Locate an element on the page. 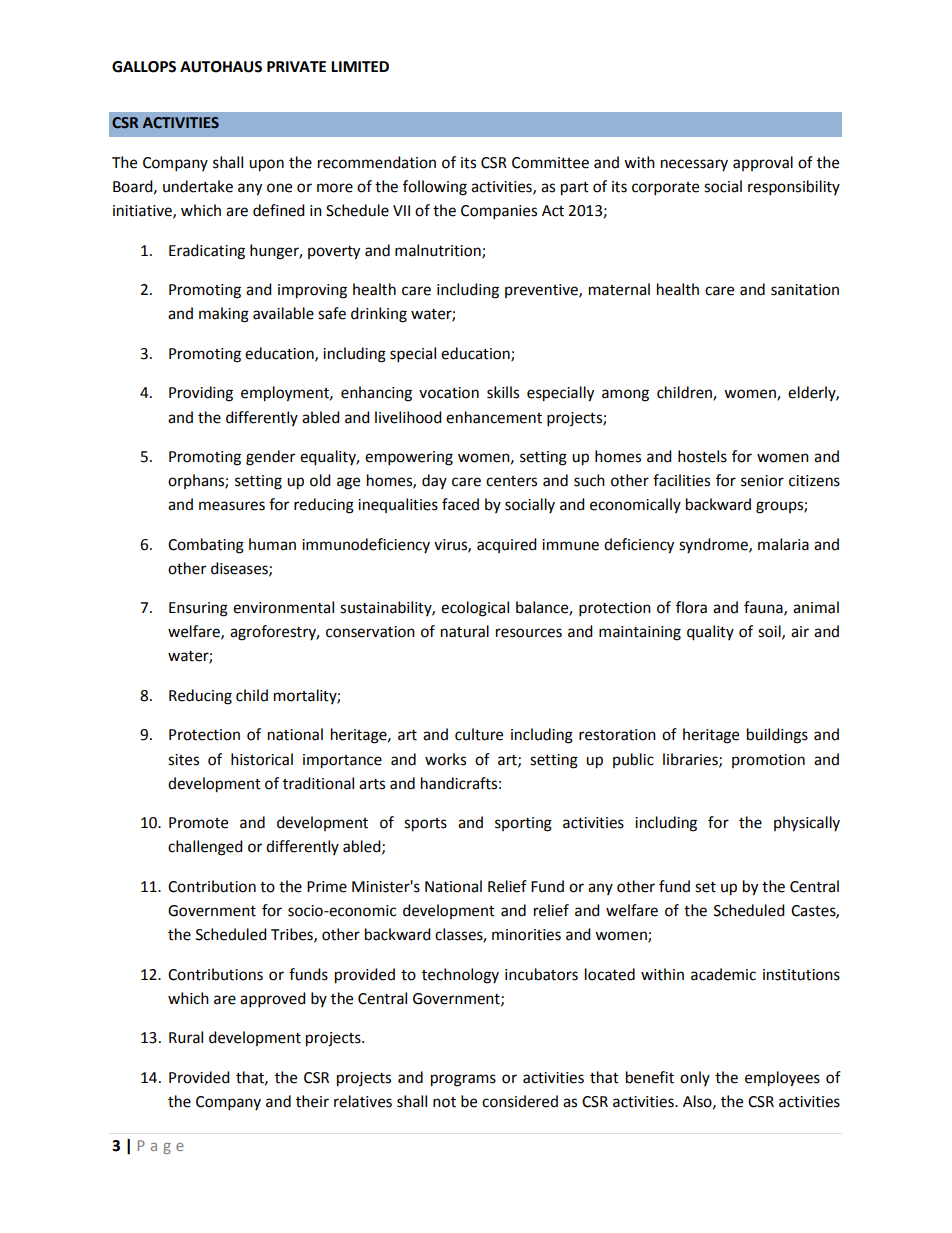 The height and width of the document is (1233, 952). PRIVATE is located at coordinates (296, 66).
